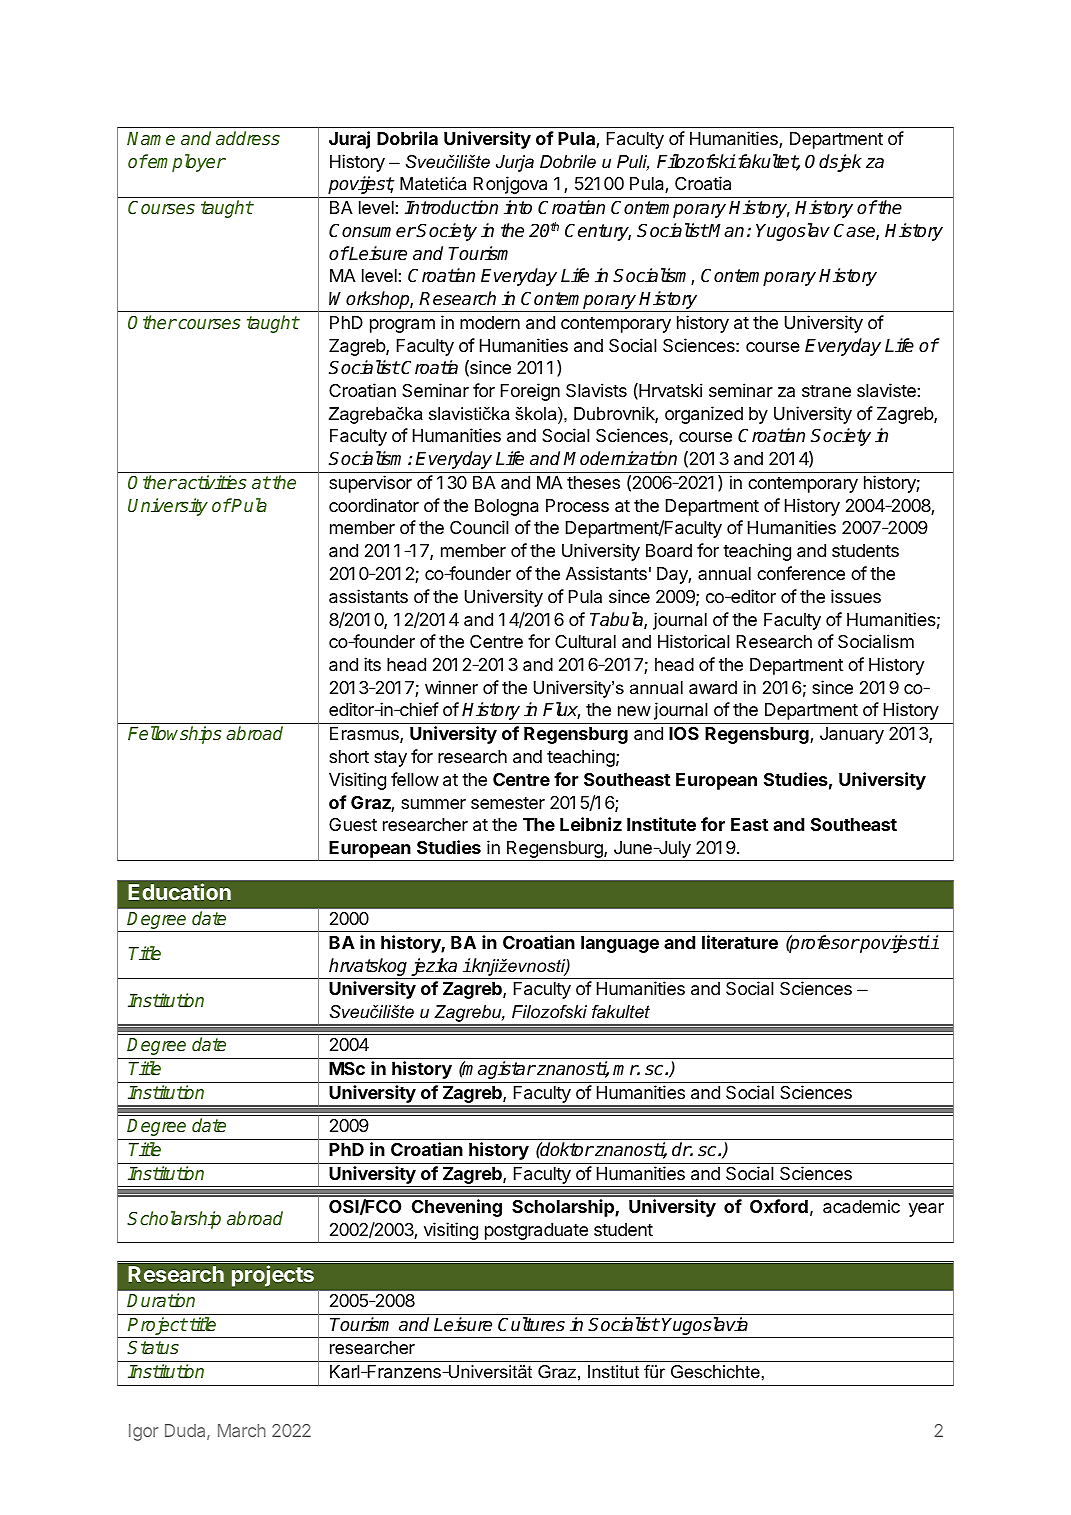  What do you see at coordinates (248, 138) in the image?
I see `address` at bounding box center [248, 138].
